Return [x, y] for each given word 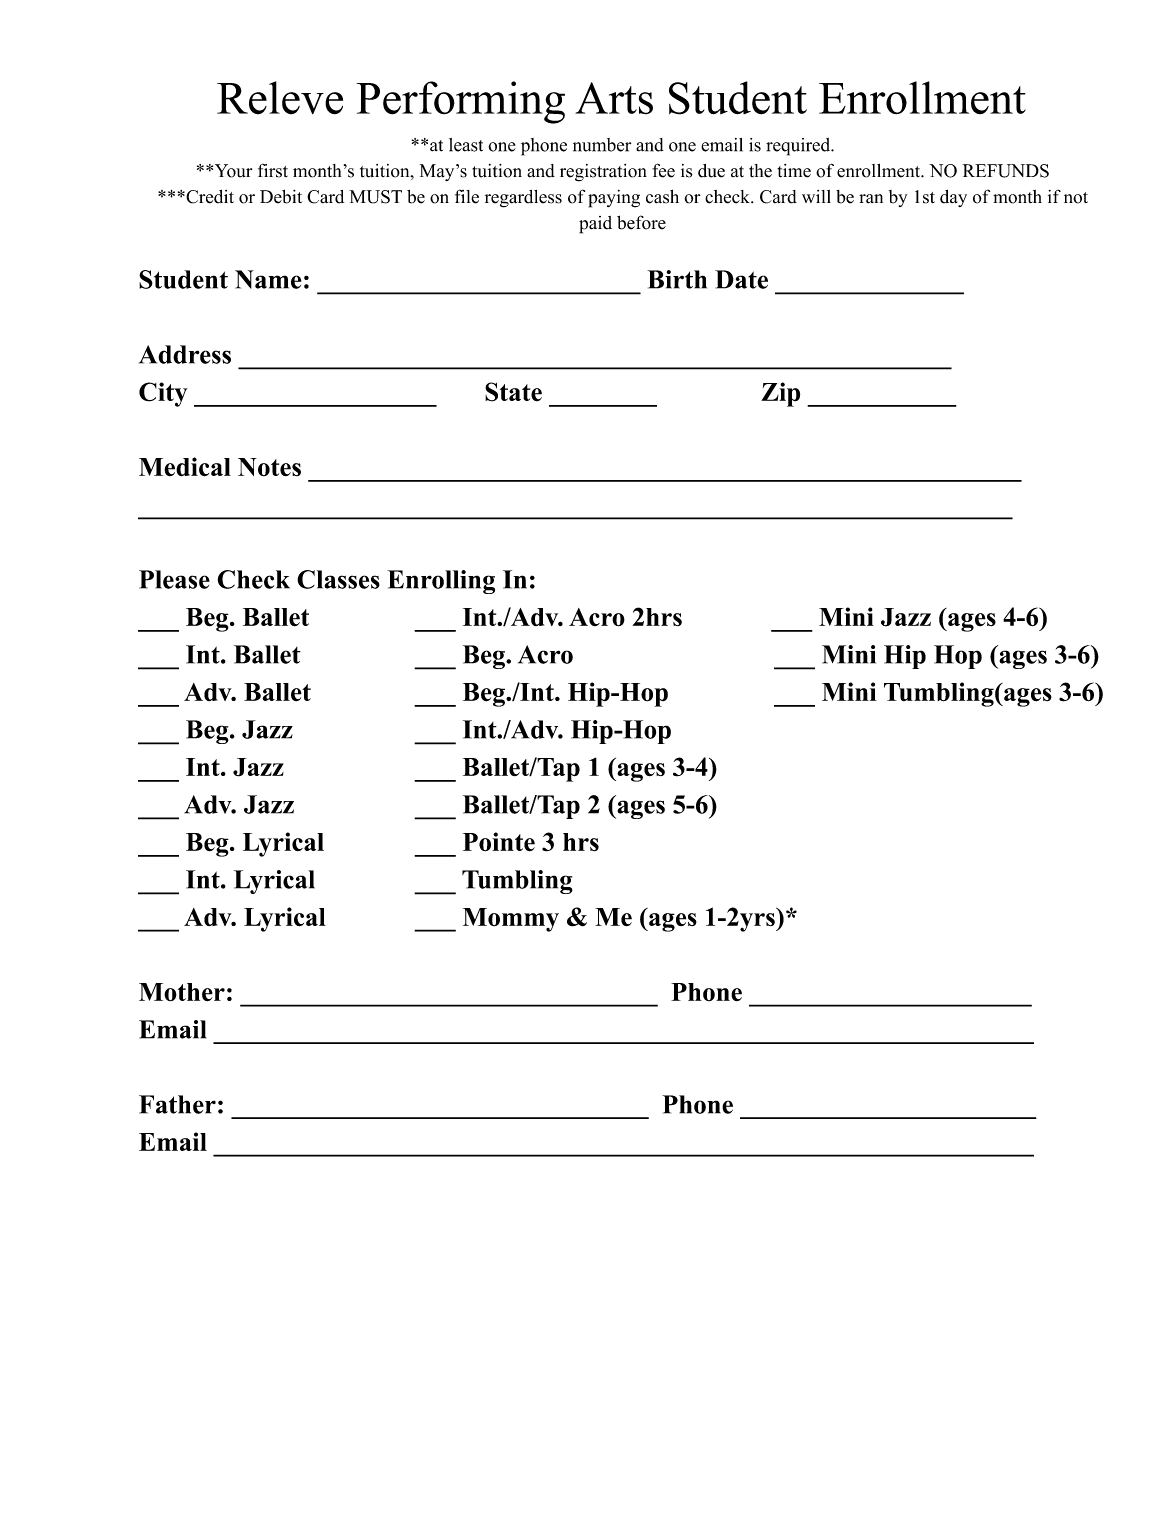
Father [177, 1104]
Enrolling [441, 582]
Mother [182, 992]
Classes [338, 579]
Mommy [511, 920]
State [513, 392]
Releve [280, 98]
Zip [780, 394]
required [799, 147]
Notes [269, 467]
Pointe [499, 842]
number [602, 145]
